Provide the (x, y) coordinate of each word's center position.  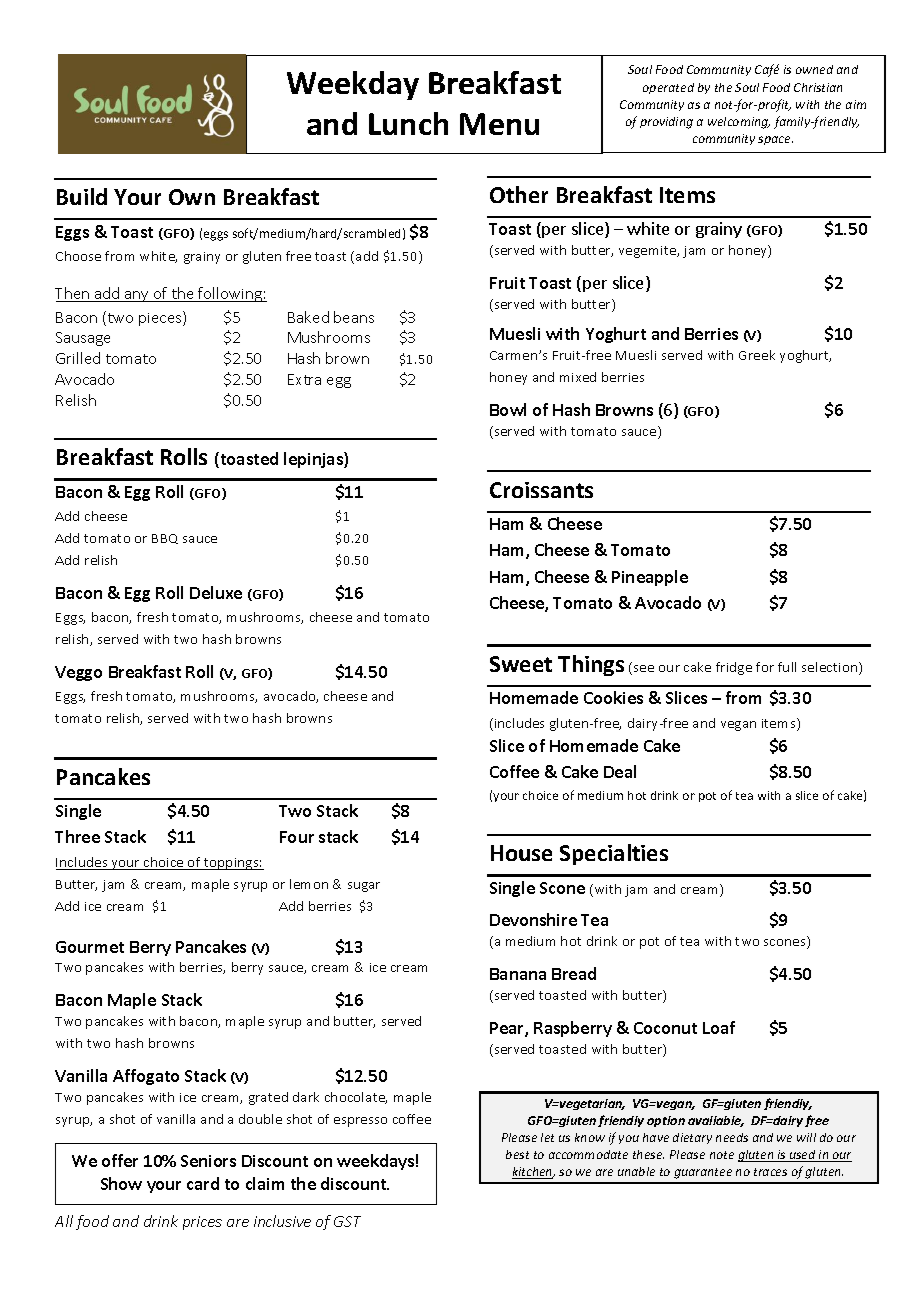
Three (77, 836)
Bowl (508, 409)
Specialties (614, 854)
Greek (757, 355)
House (521, 853)
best (517, 1154)
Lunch (408, 123)
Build (82, 196)
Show (121, 1183)
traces (770, 1172)
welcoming (739, 123)
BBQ (165, 539)
